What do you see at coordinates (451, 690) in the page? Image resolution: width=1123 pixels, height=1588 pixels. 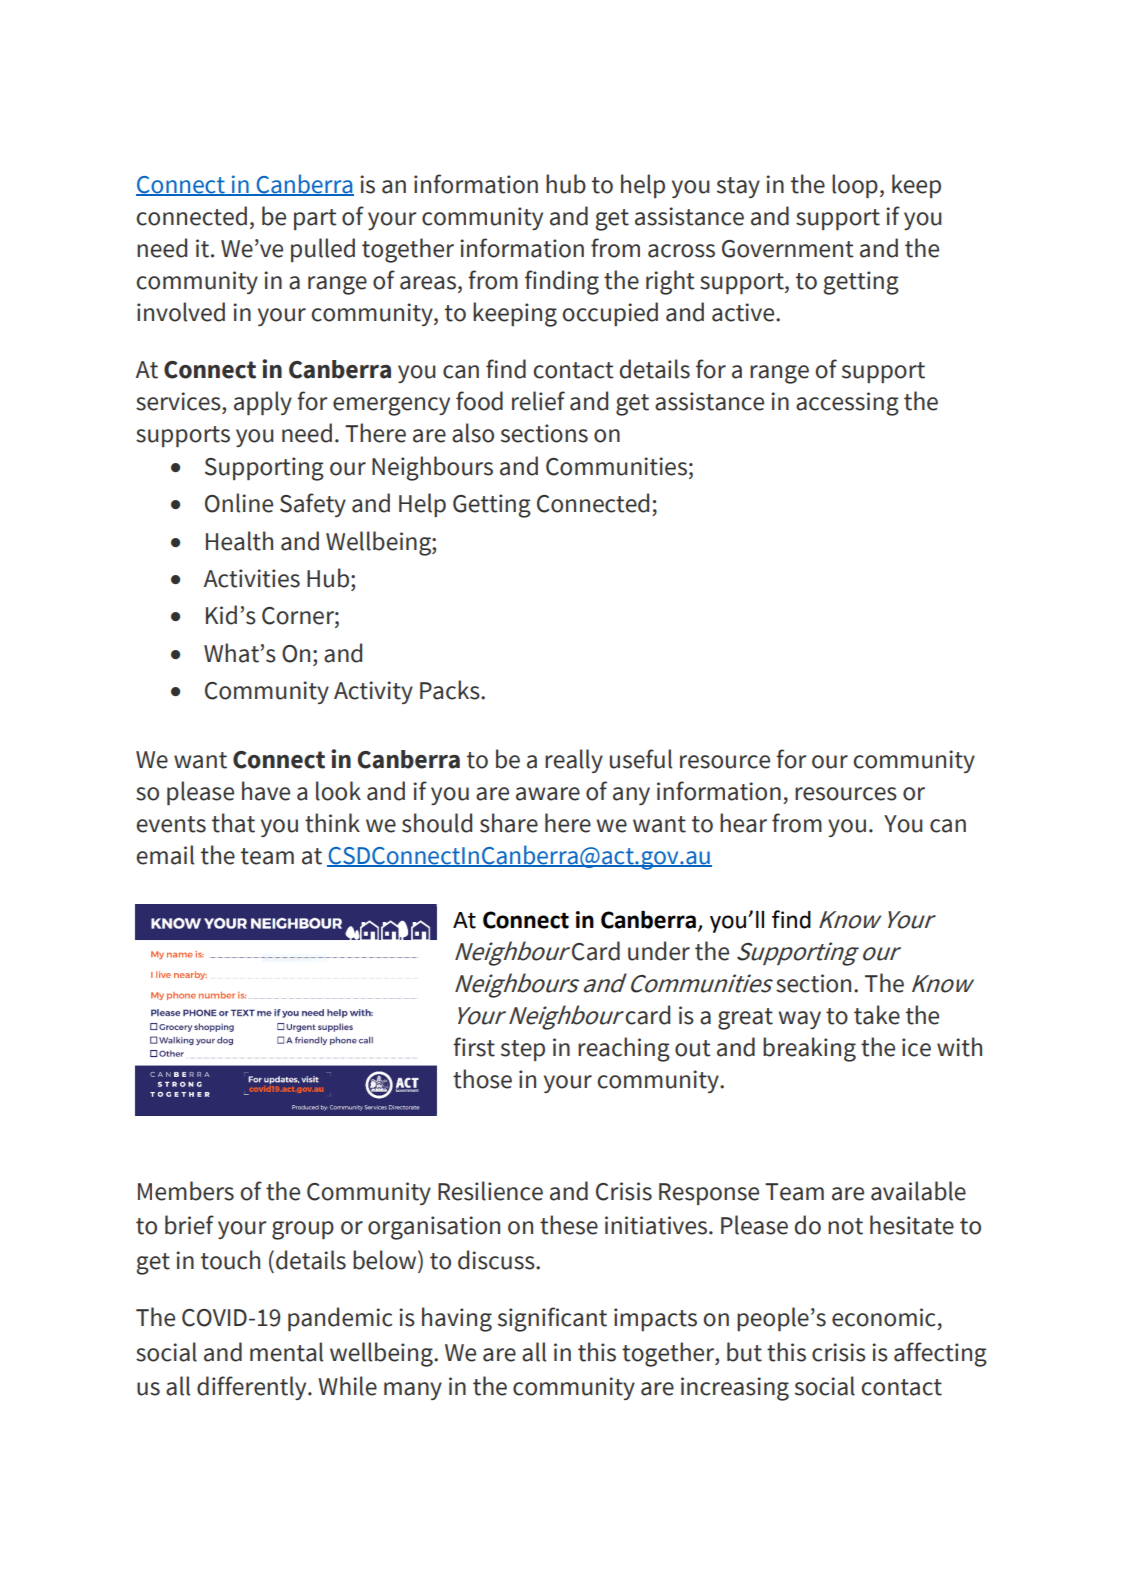 I see `Packs` at bounding box center [451, 690].
